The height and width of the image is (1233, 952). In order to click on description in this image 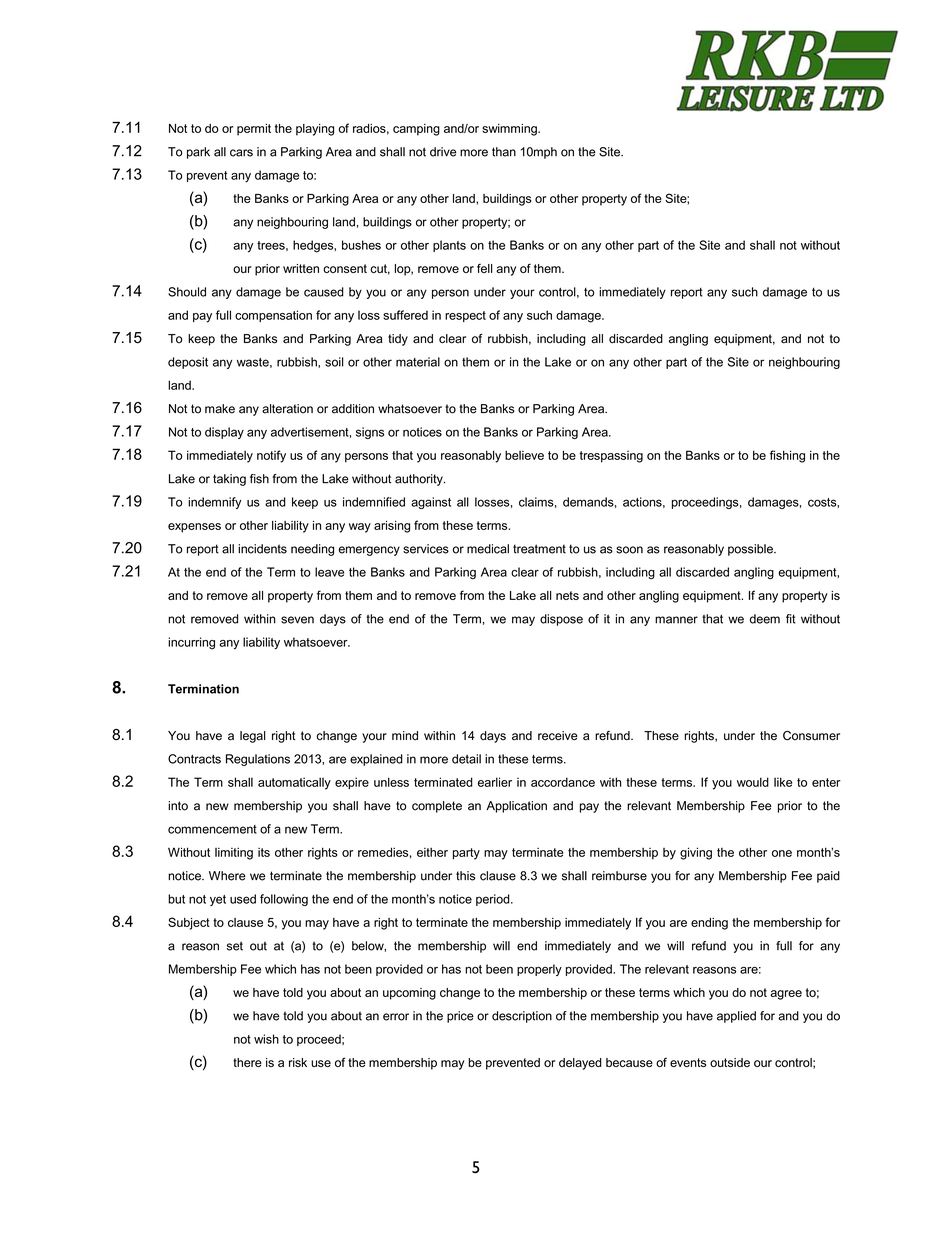, I will do `click(522, 1017)`.
